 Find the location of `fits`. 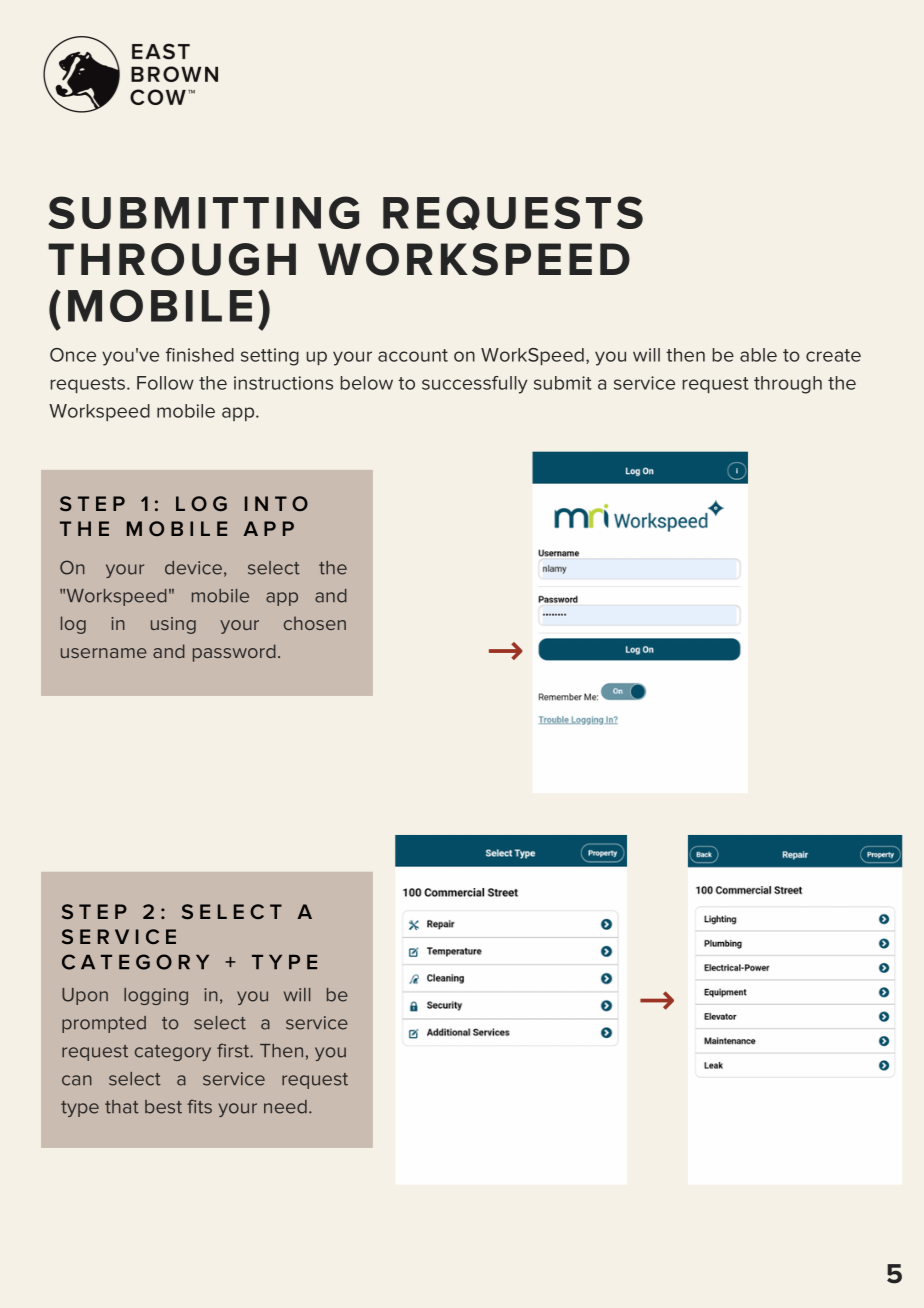

fits is located at coordinates (199, 1106).
